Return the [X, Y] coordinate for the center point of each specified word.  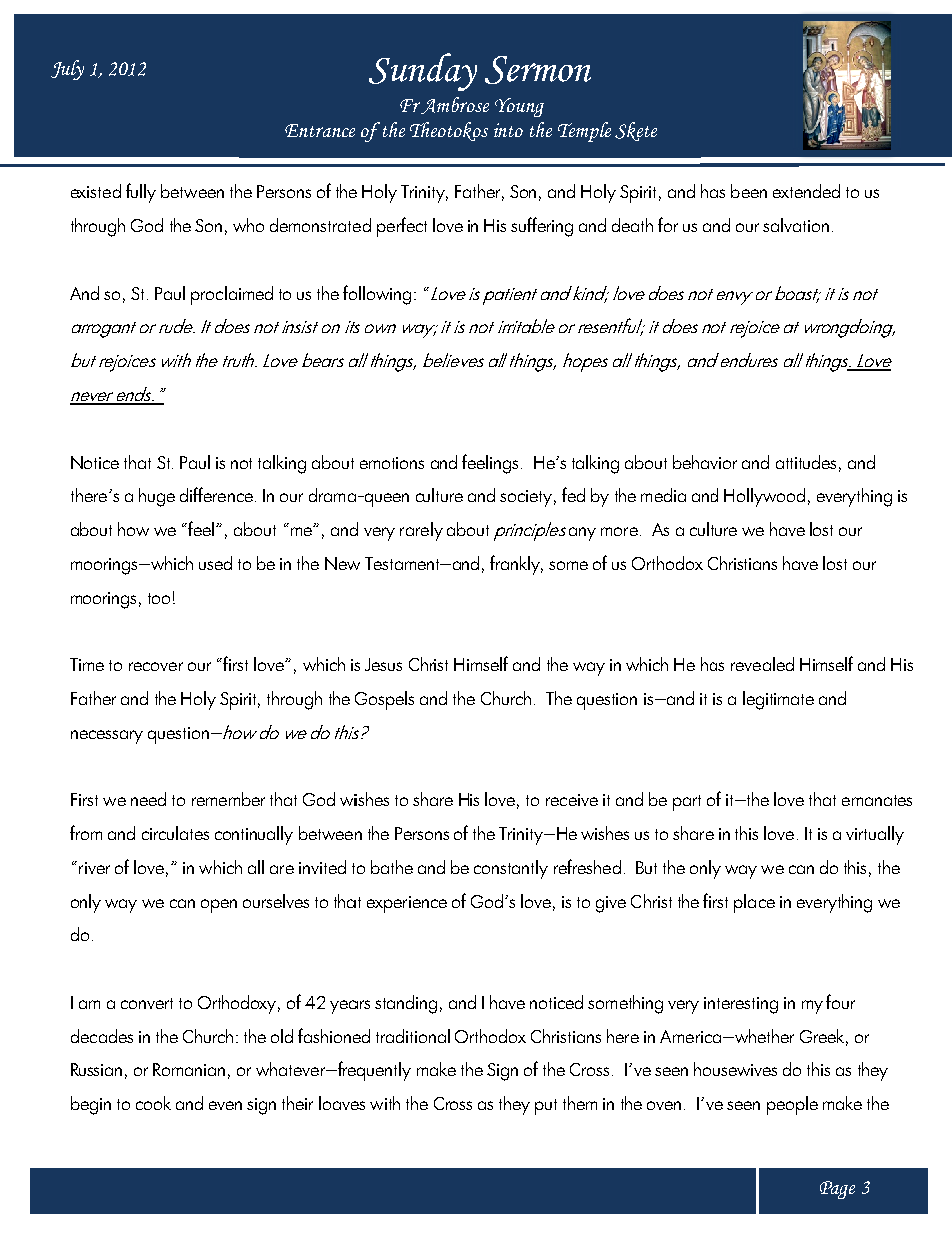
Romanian [189, 1069]
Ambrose [454, 105]
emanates [877, 800]
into [508, 130]
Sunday [423, 72]
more [619, 531]
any [582, 534]
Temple [584, 132]
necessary [107, 737]
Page [837, 1190]
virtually [875, 835]
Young [519, 107]
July [67, 70]
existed [96, 191]
